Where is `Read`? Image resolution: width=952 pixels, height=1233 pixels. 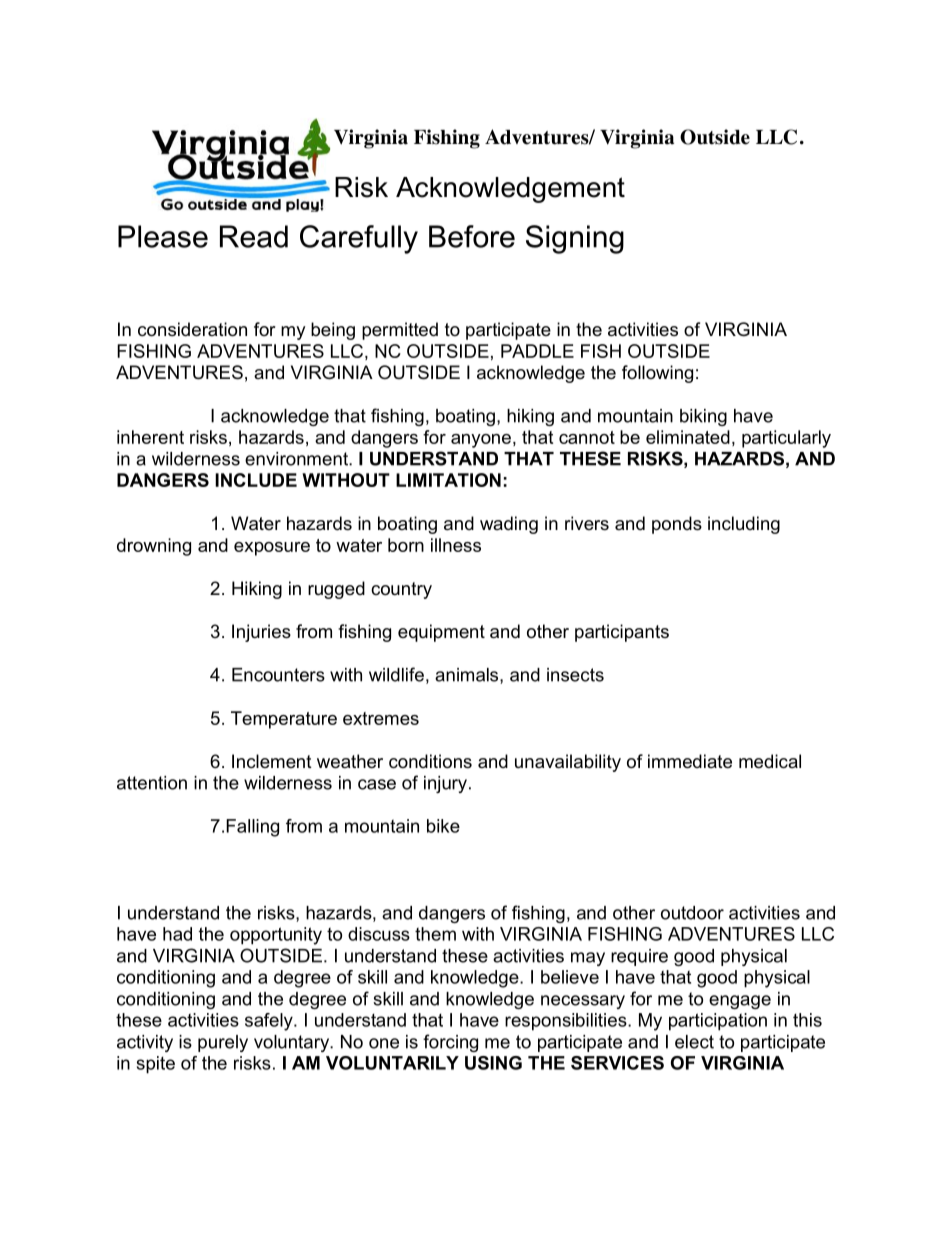 Read is located at coordinates (254, 236).
